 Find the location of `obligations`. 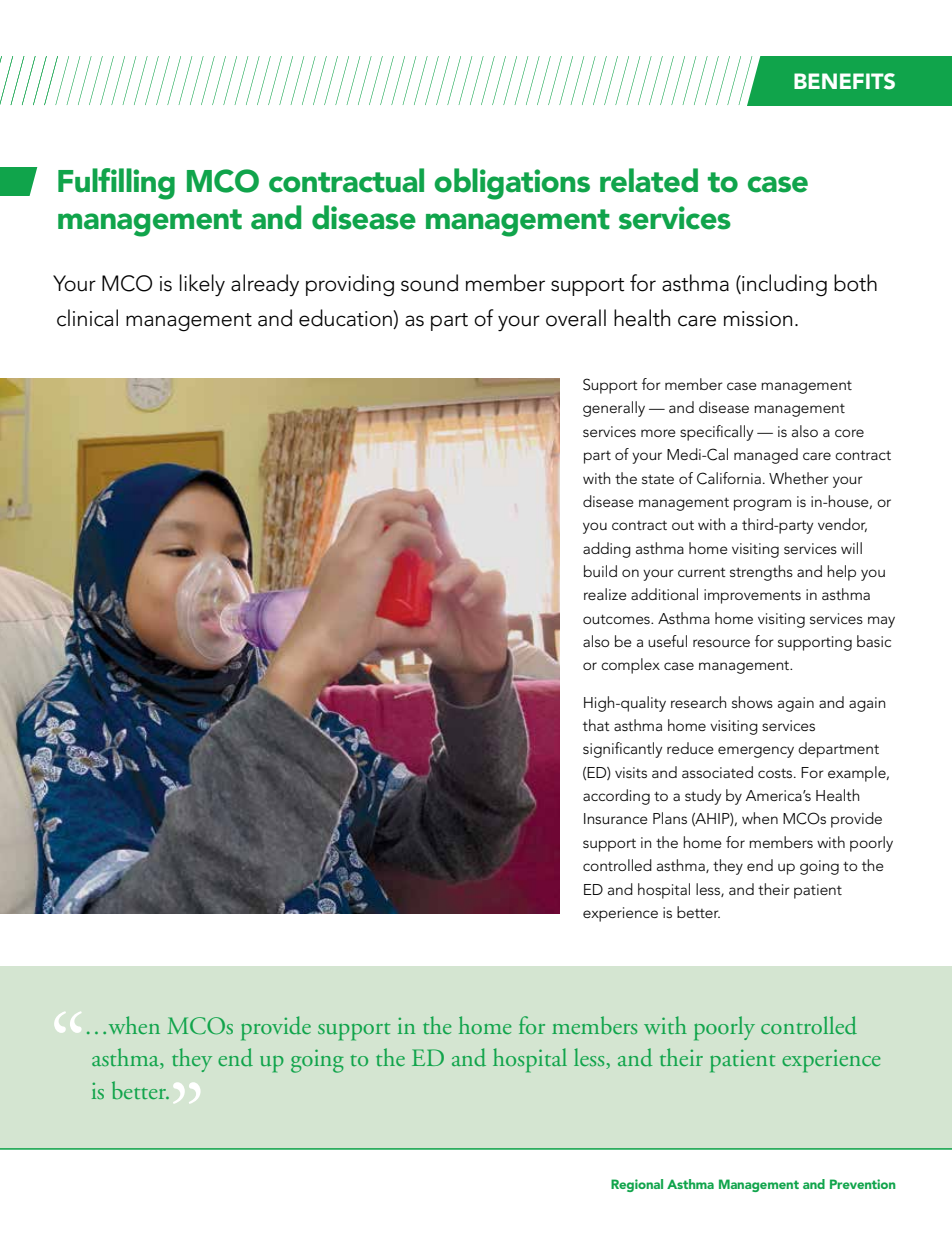

obligations is located at coordinates (512, 184).
